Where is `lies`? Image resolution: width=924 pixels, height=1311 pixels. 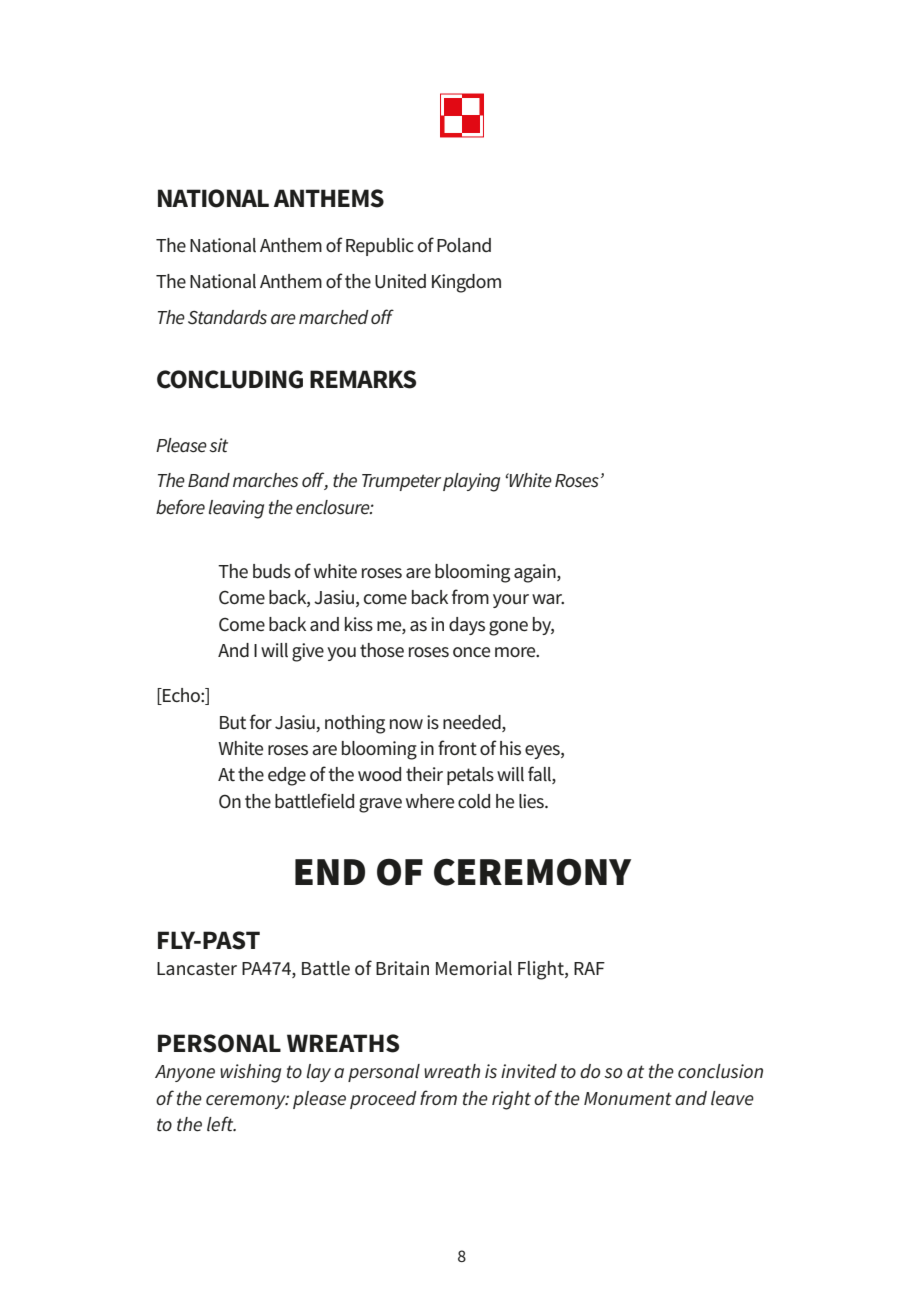 lies is located at coordinates (532, 801).
